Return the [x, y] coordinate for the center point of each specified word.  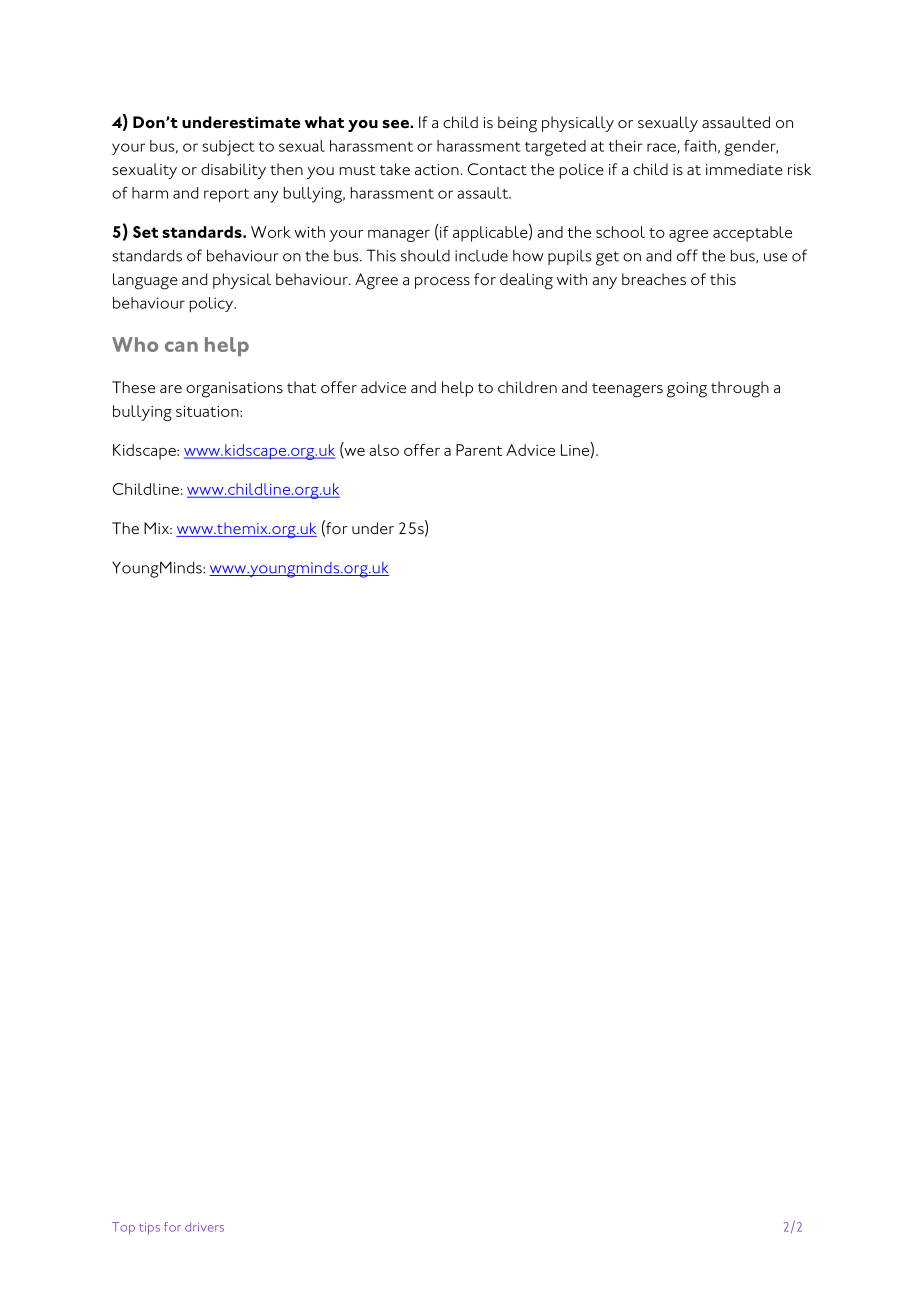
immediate [744, 169]
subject [228, 148]
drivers [204, 1227]
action [437, 169]
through [740, 389]
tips [149, 1229]
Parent [479, 450]
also [384, 450]
